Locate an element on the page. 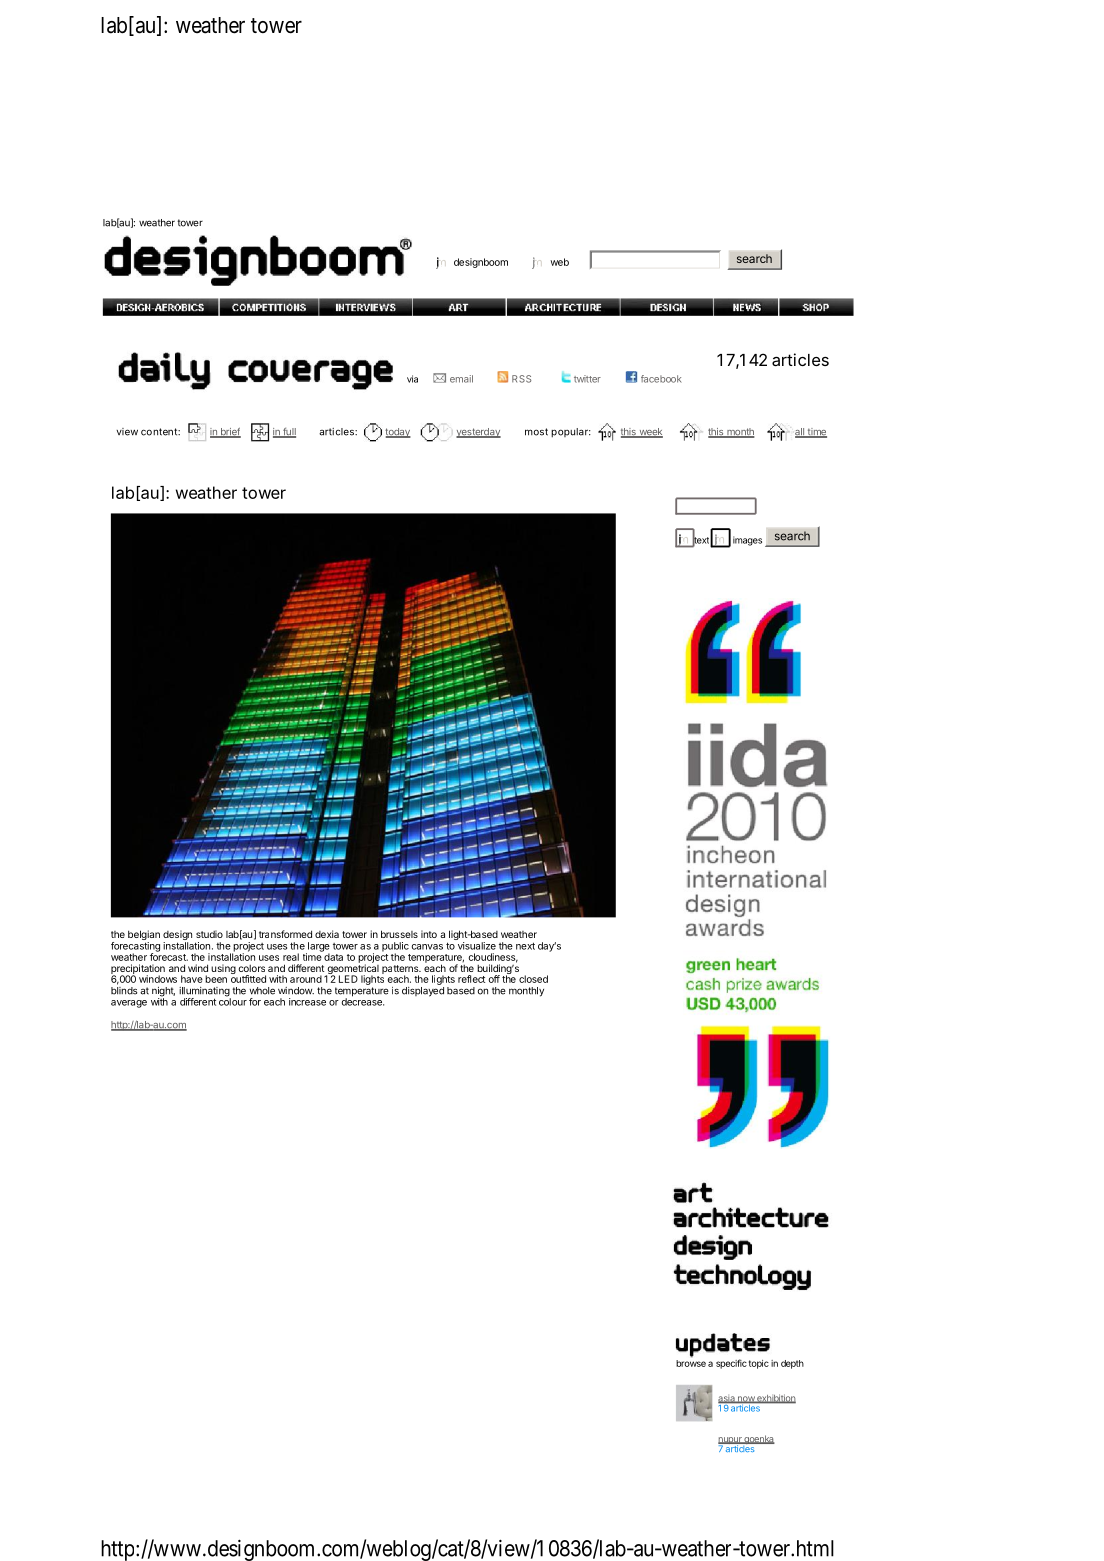 The width and height of the page is (1104, 1561). goenka is located at coordinates (758, 1441).
